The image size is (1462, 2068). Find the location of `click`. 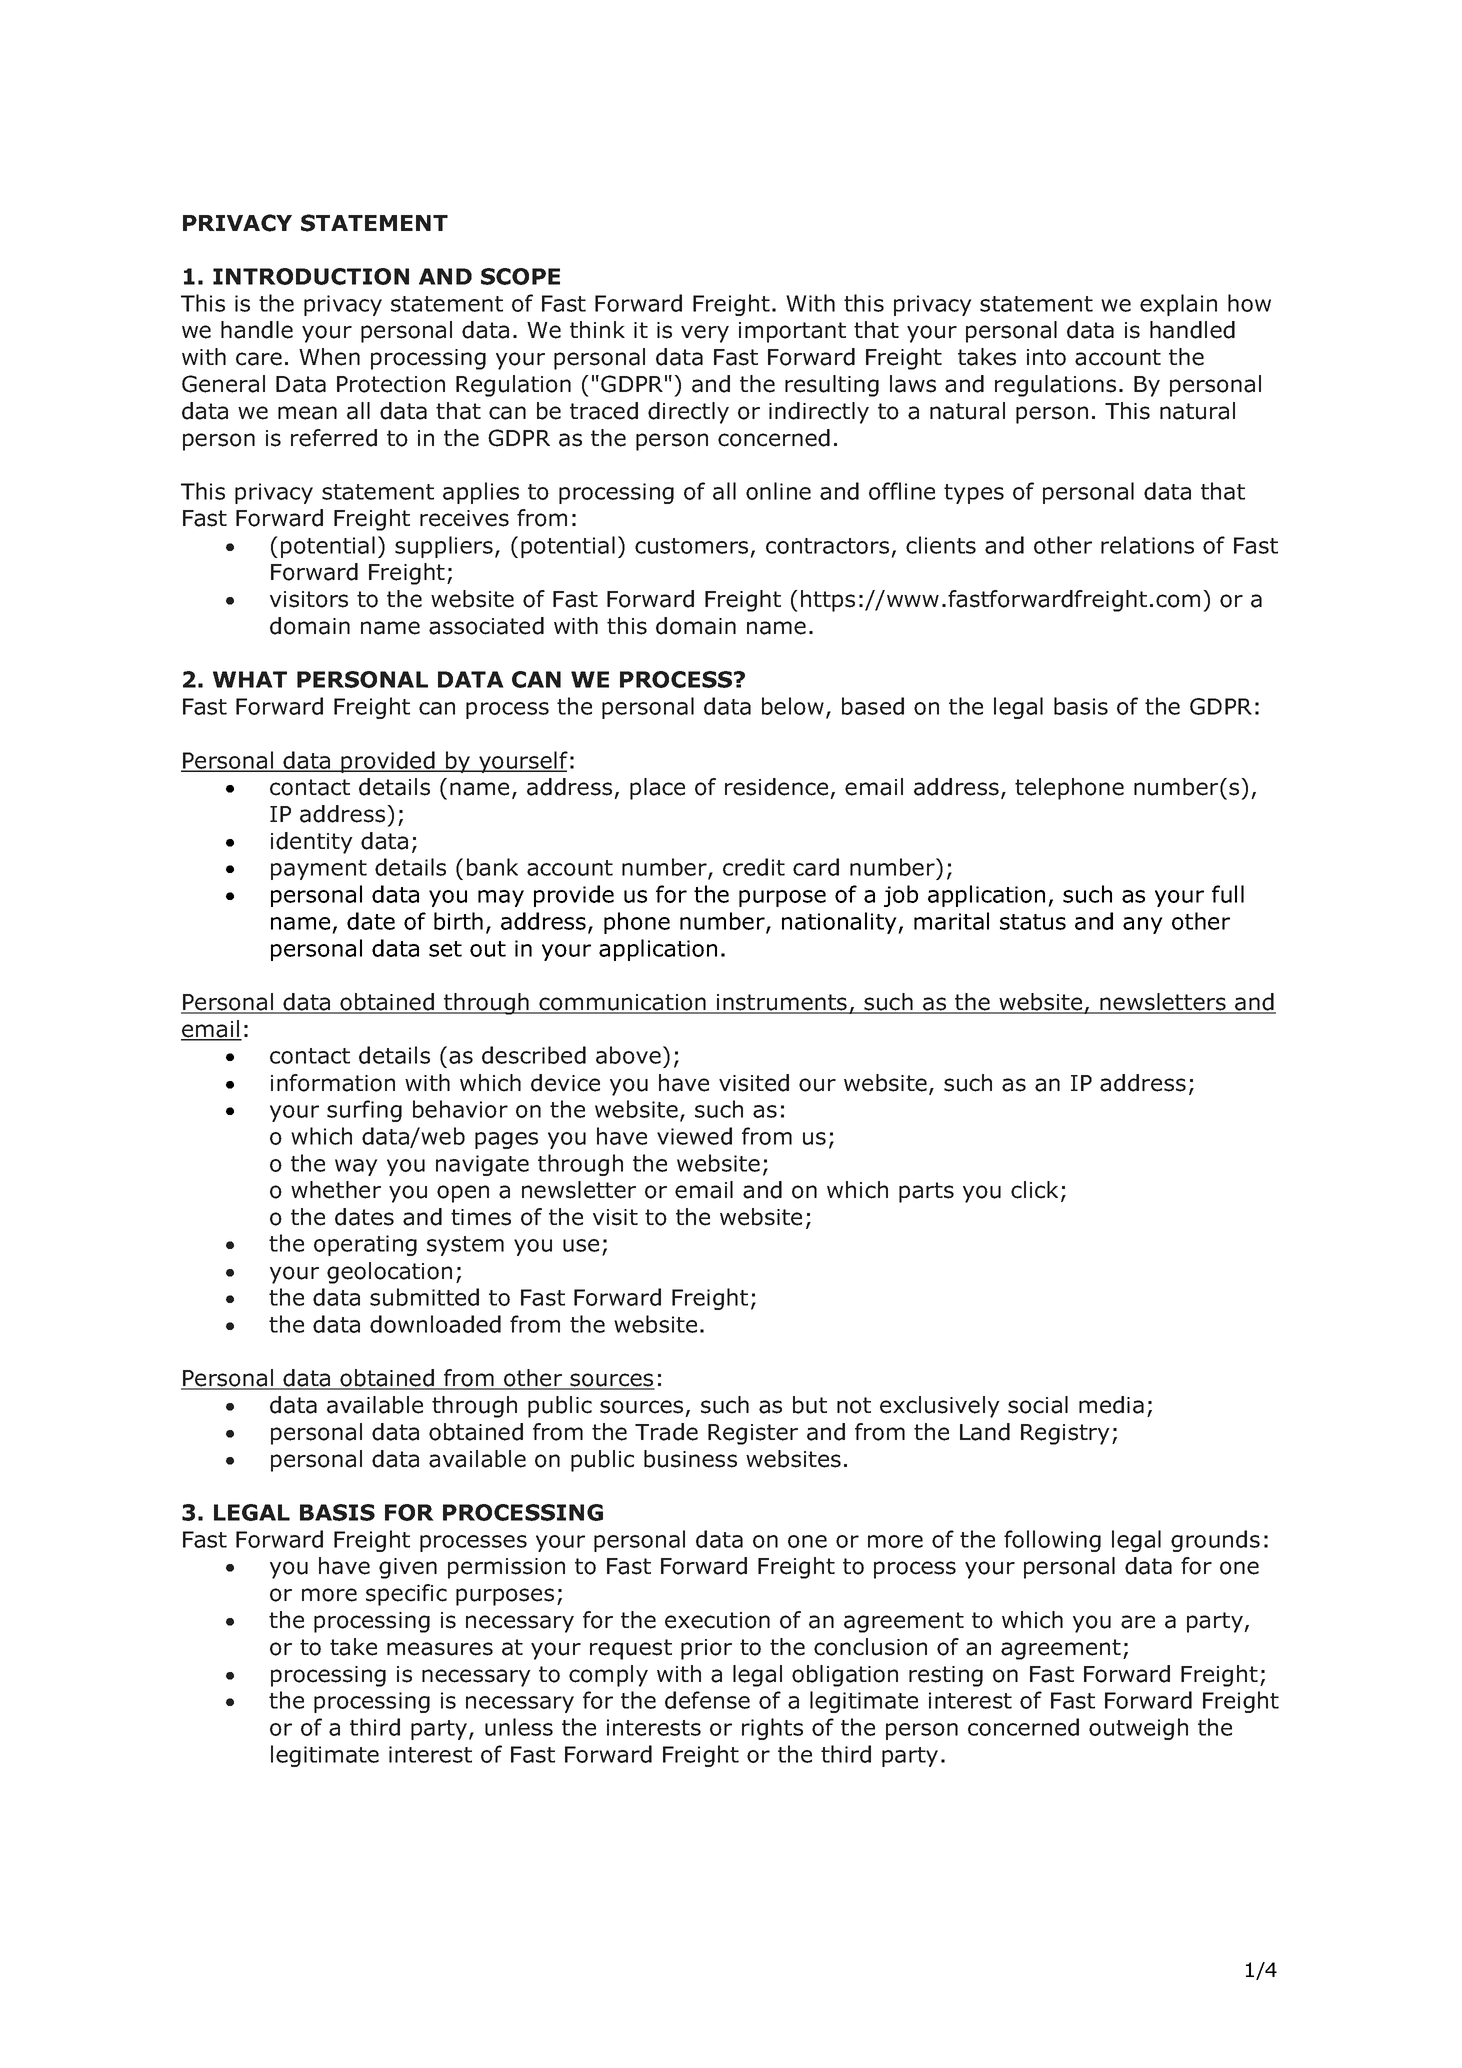

click is located at coordinates (1034, 1190).
